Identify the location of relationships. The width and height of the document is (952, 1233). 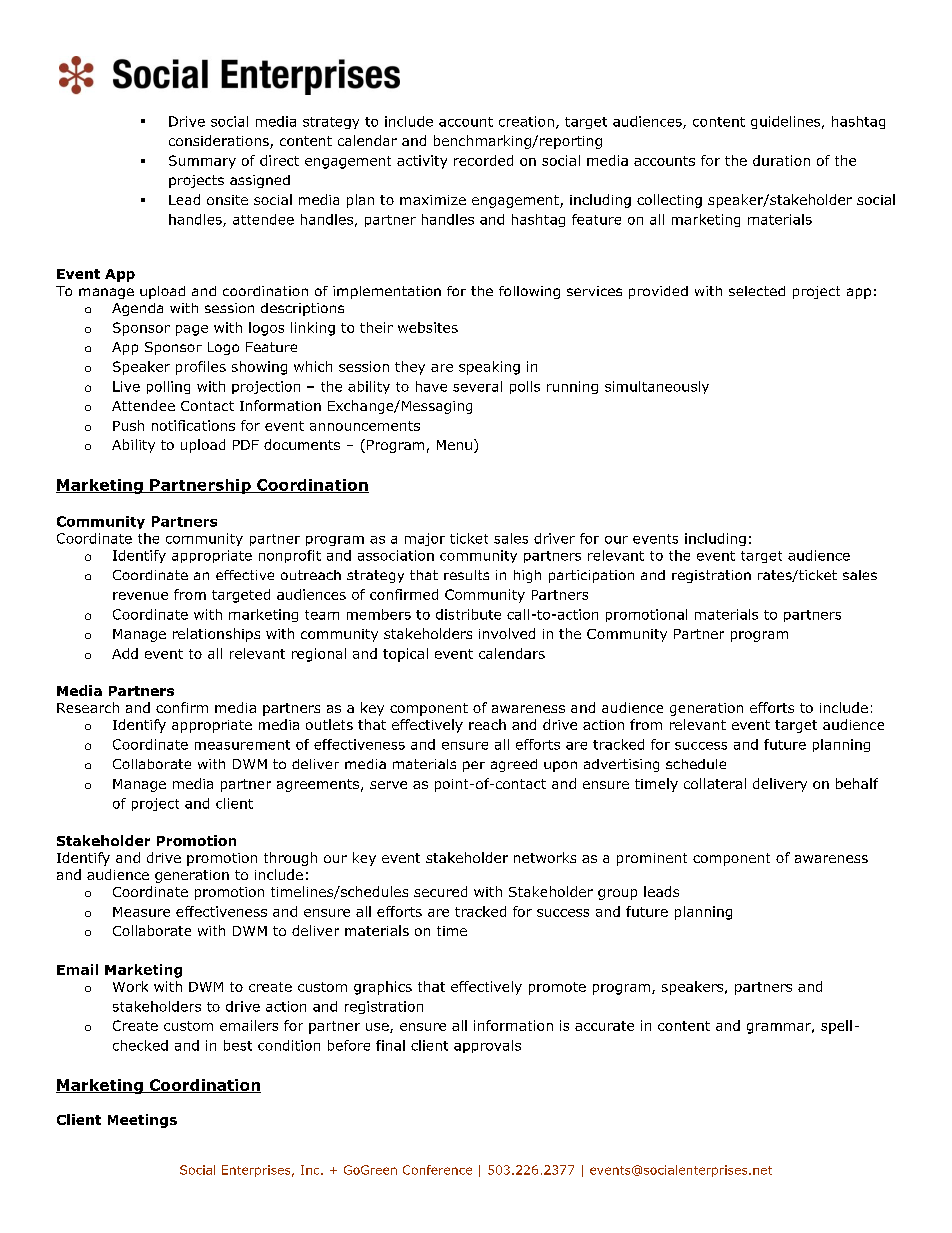
(216, 635).
